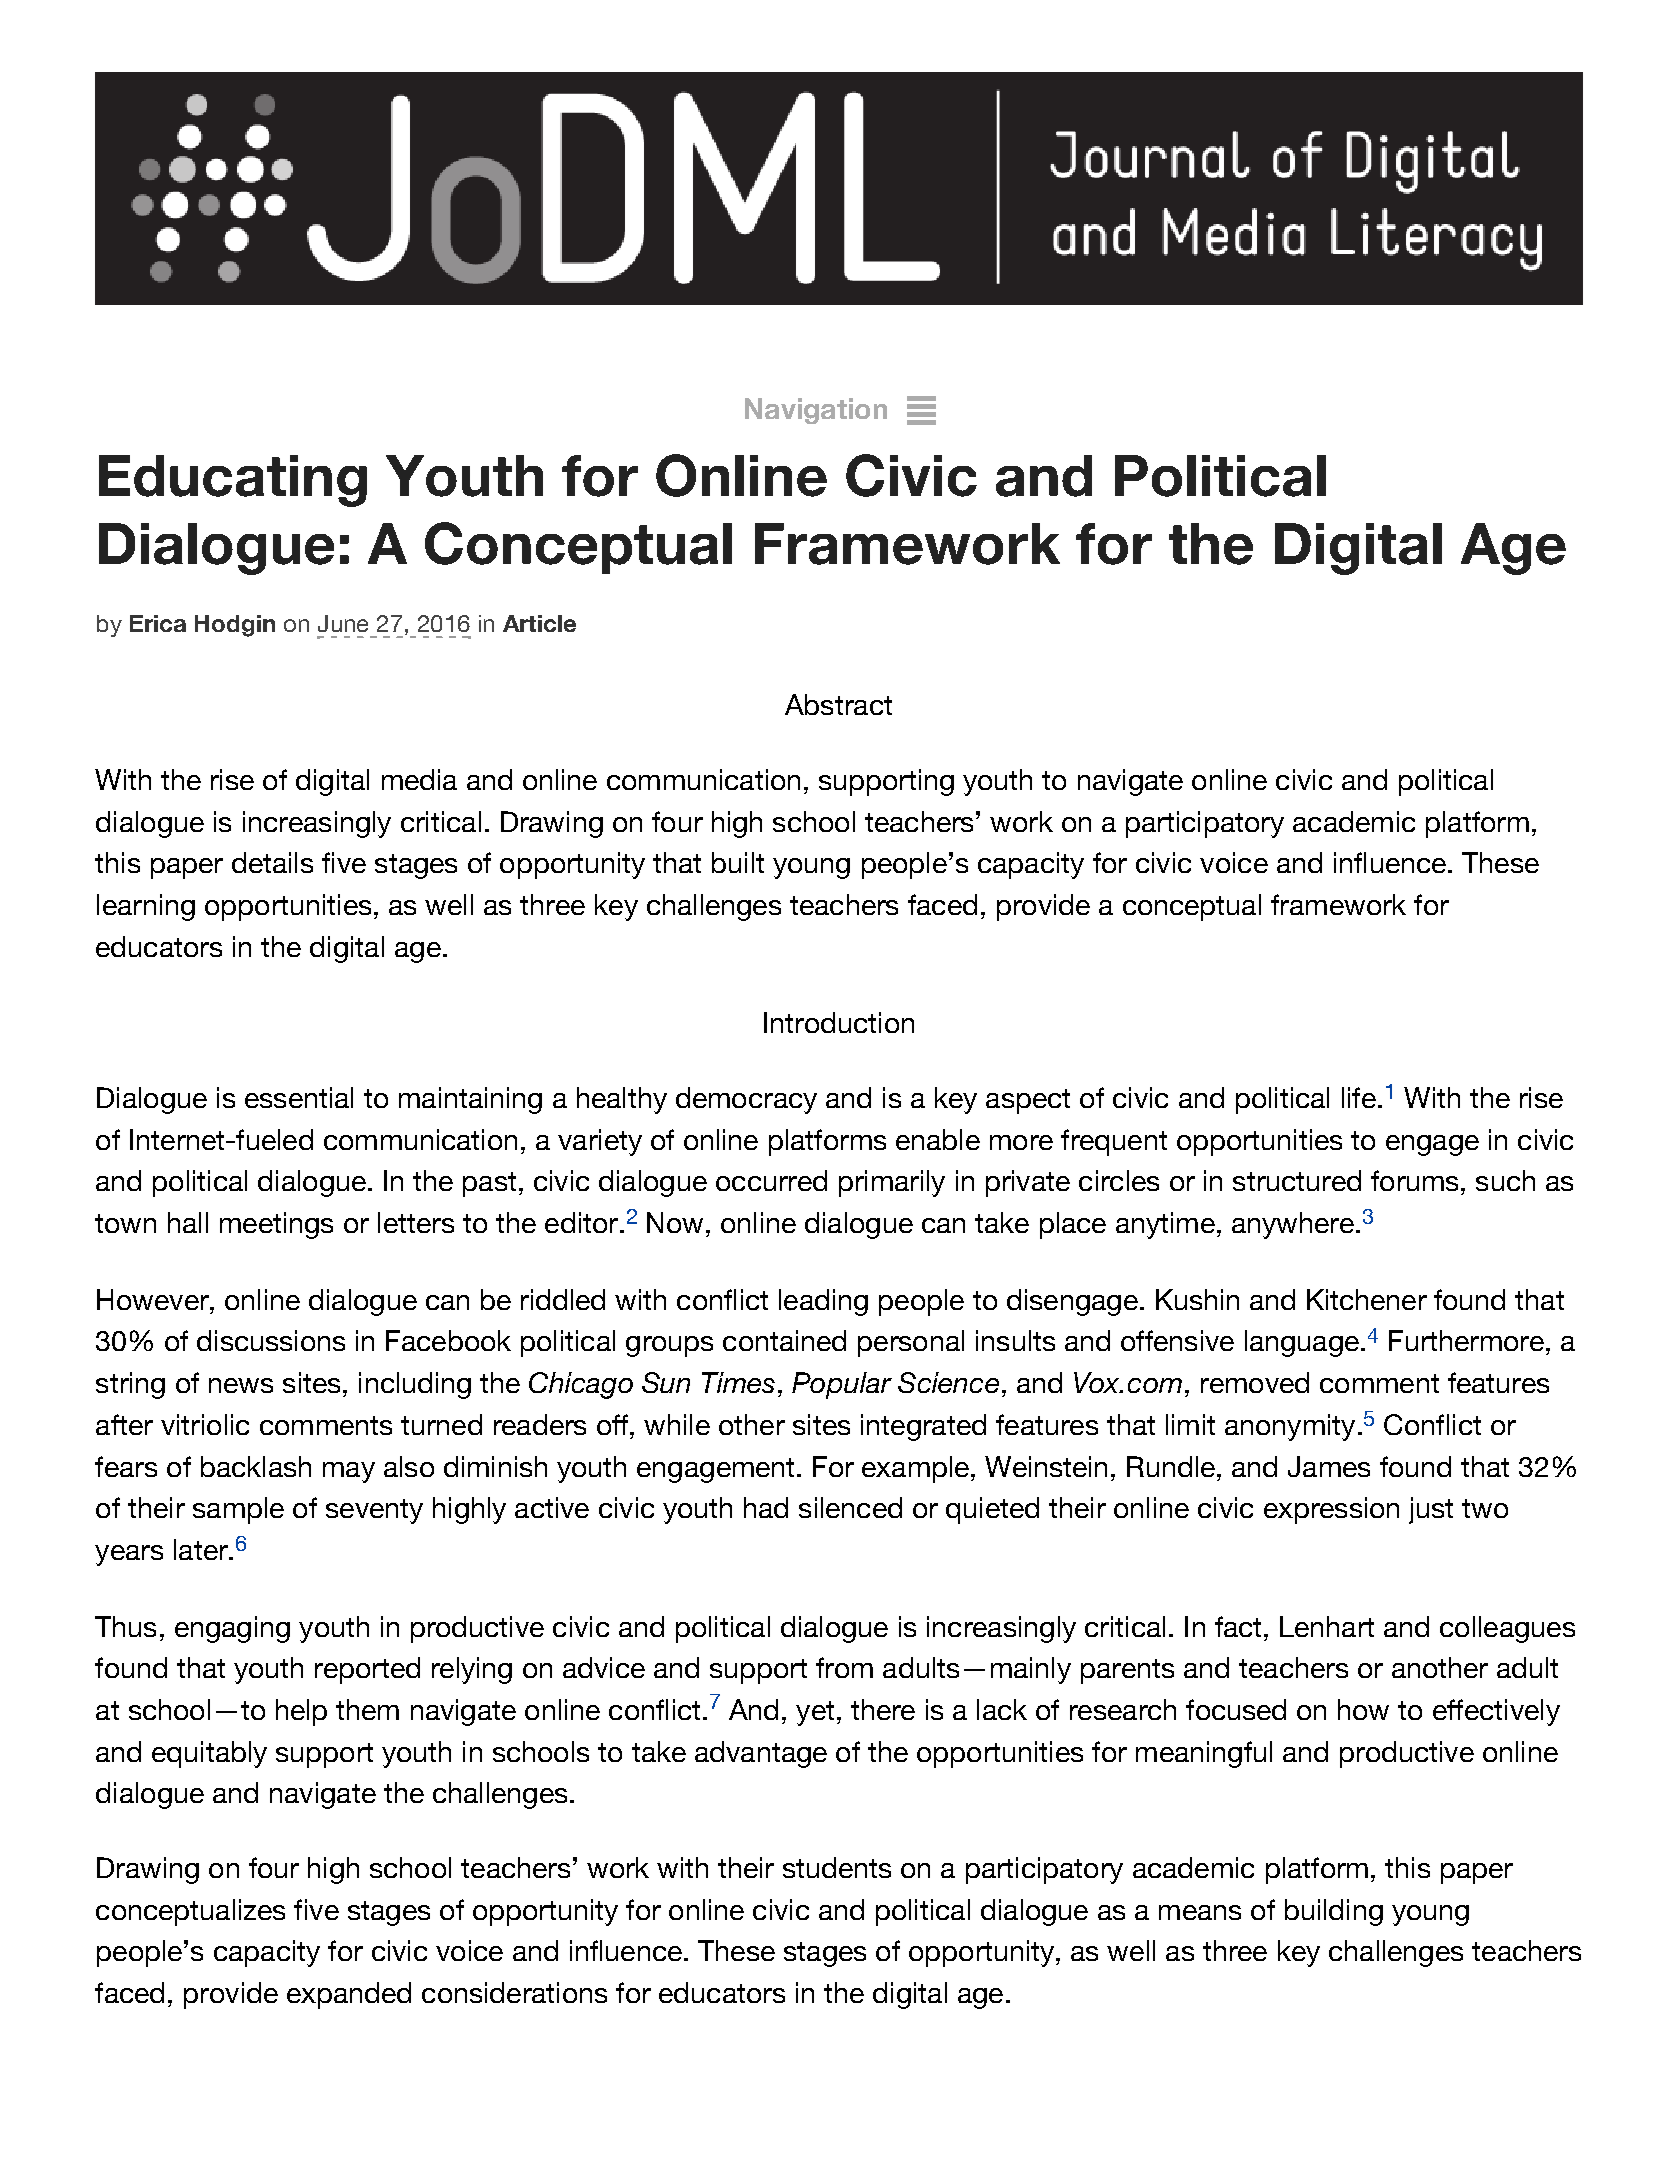 The width and height of the screenshot is (1678, 2172). What do you see at coordinates (816, 411) in the screenshot?
I see `Navigation` at bounding box center [816, 411].
